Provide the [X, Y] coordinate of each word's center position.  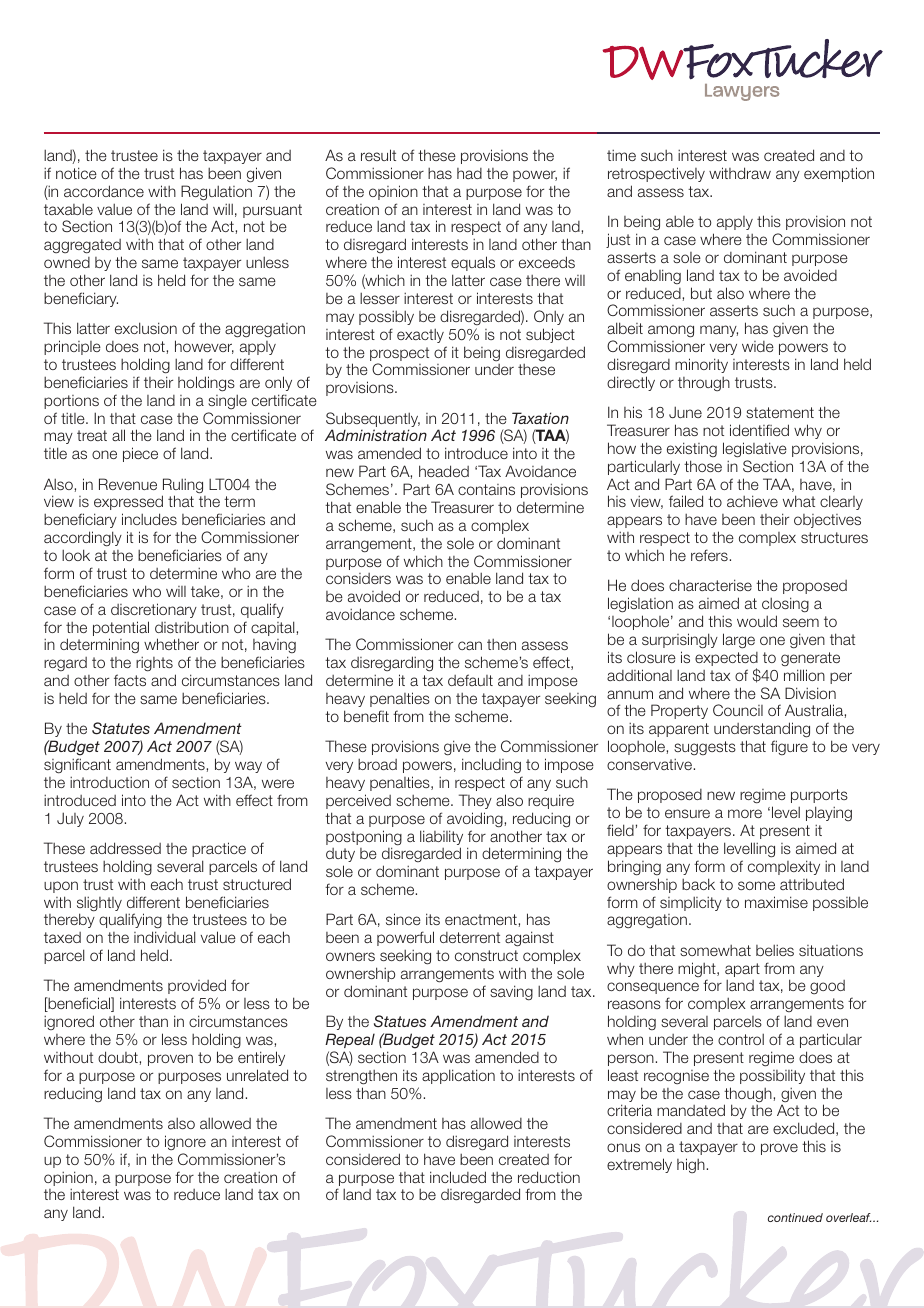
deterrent [470, 937]
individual [164, 937]
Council [738, 710]
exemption [839, 174]
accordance [104, 191]
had [469, 173]
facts [130, 680]
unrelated [257, 1075]
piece [140, 454]
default [470, 680]
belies [775, 950]
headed [444, 471]
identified [759, 430]
